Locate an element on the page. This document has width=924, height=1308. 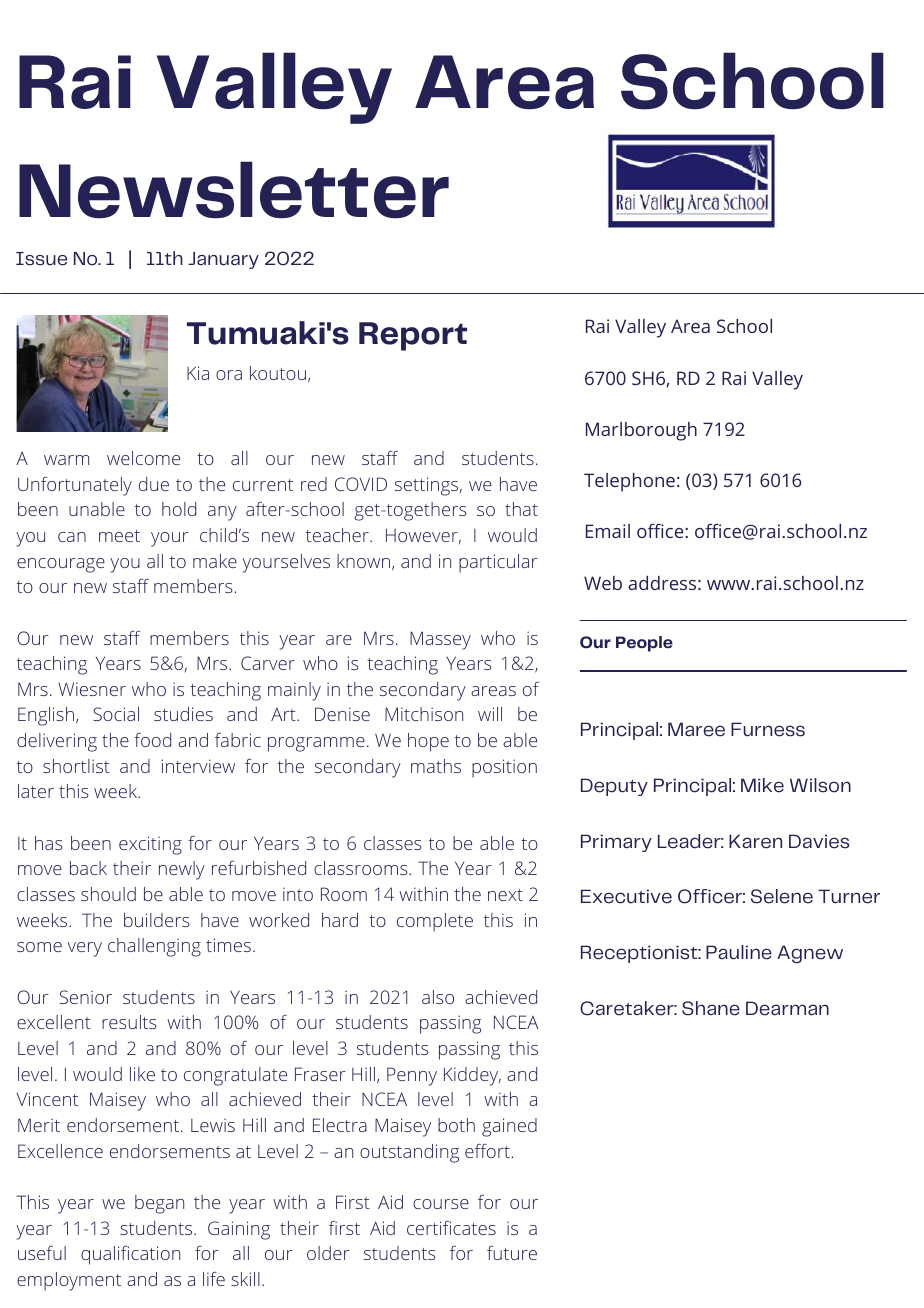
Telephone is located at coordinates (629, 482).
